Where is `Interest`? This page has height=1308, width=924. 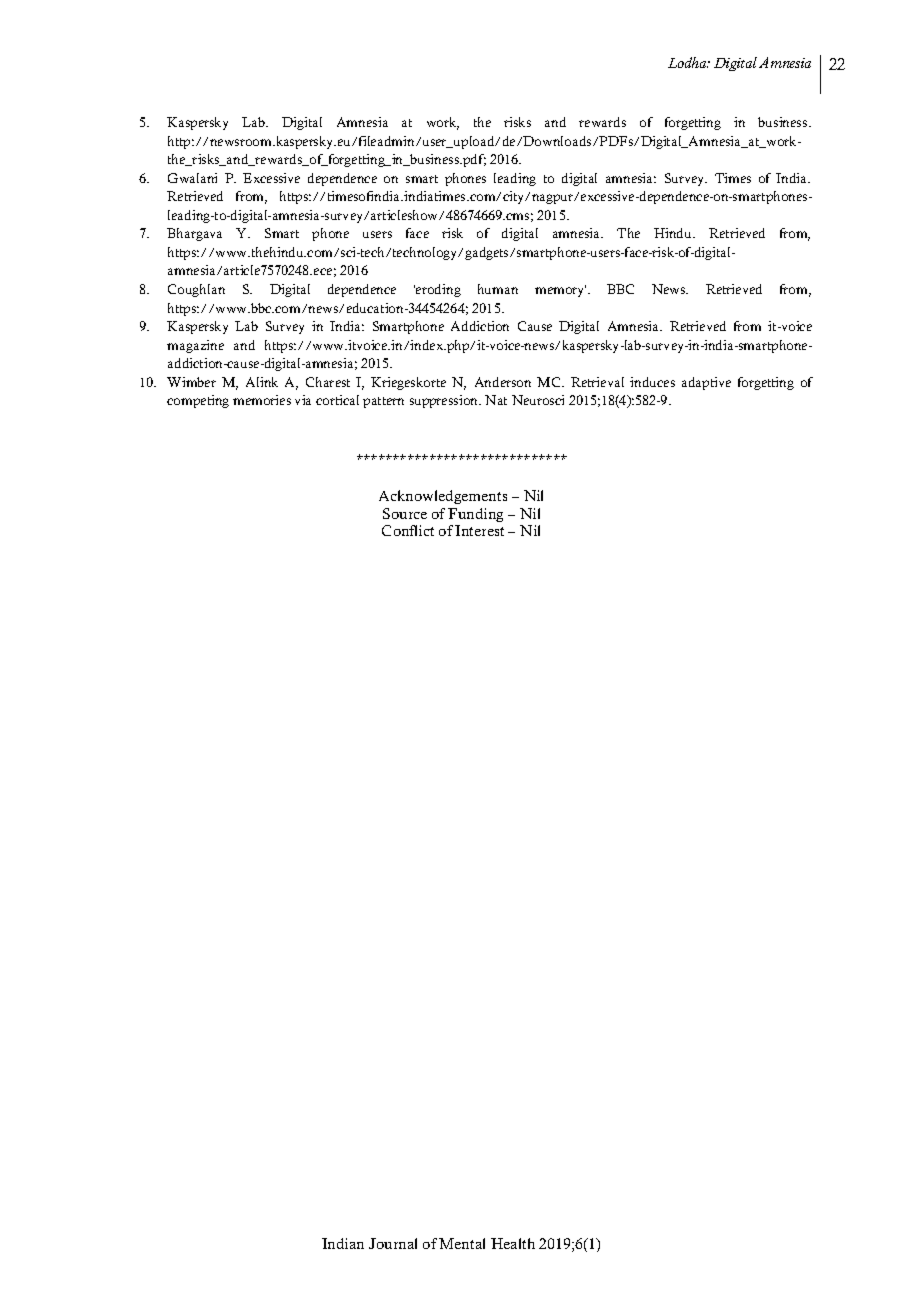 Interest is located at coordinates (479, 530).
